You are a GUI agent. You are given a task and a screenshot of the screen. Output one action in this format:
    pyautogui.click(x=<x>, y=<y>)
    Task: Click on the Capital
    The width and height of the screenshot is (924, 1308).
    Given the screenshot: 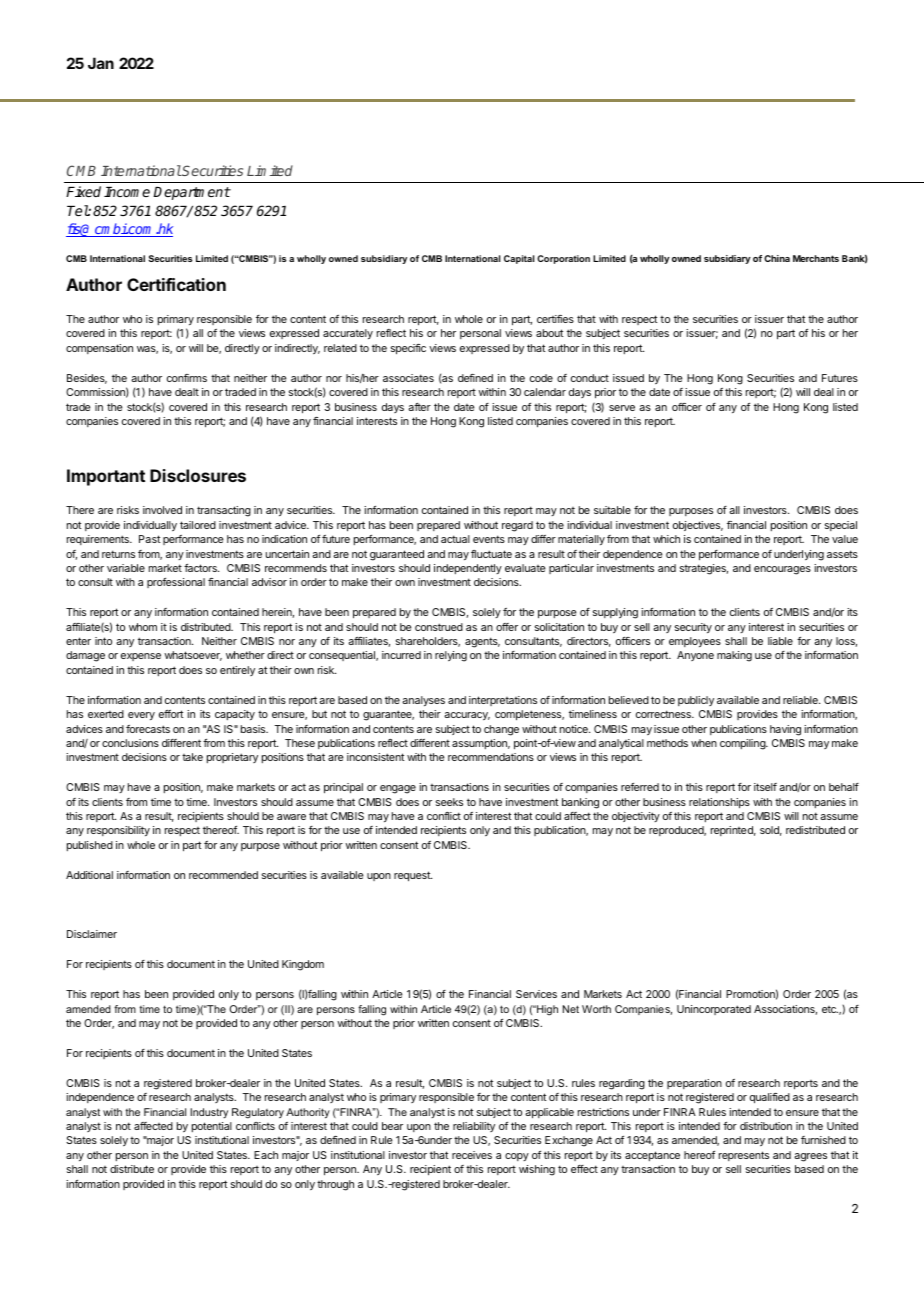 What is the action you would take?
    pyautogui.click(x=519, y=259)
